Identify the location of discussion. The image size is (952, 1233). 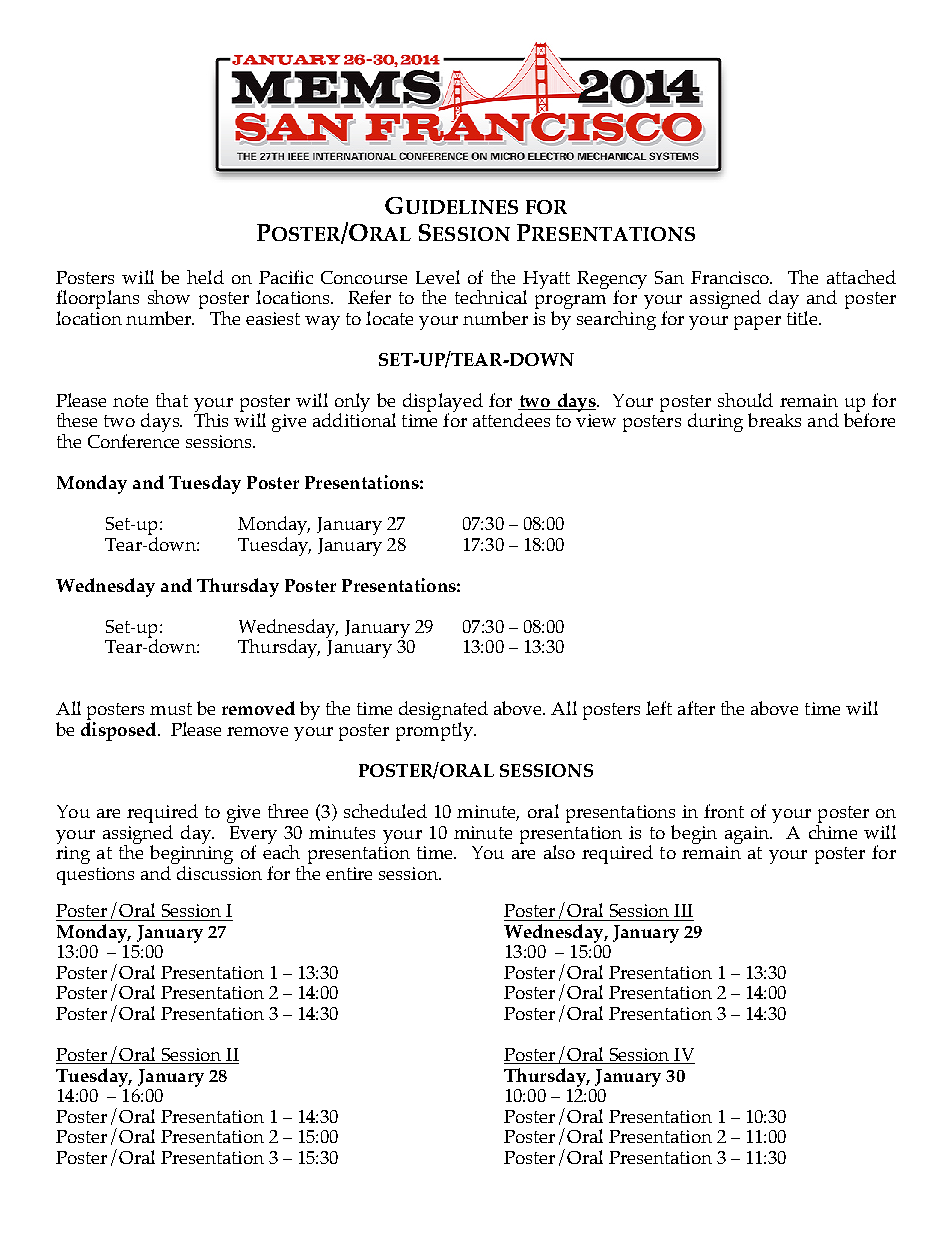
(219, 873).
